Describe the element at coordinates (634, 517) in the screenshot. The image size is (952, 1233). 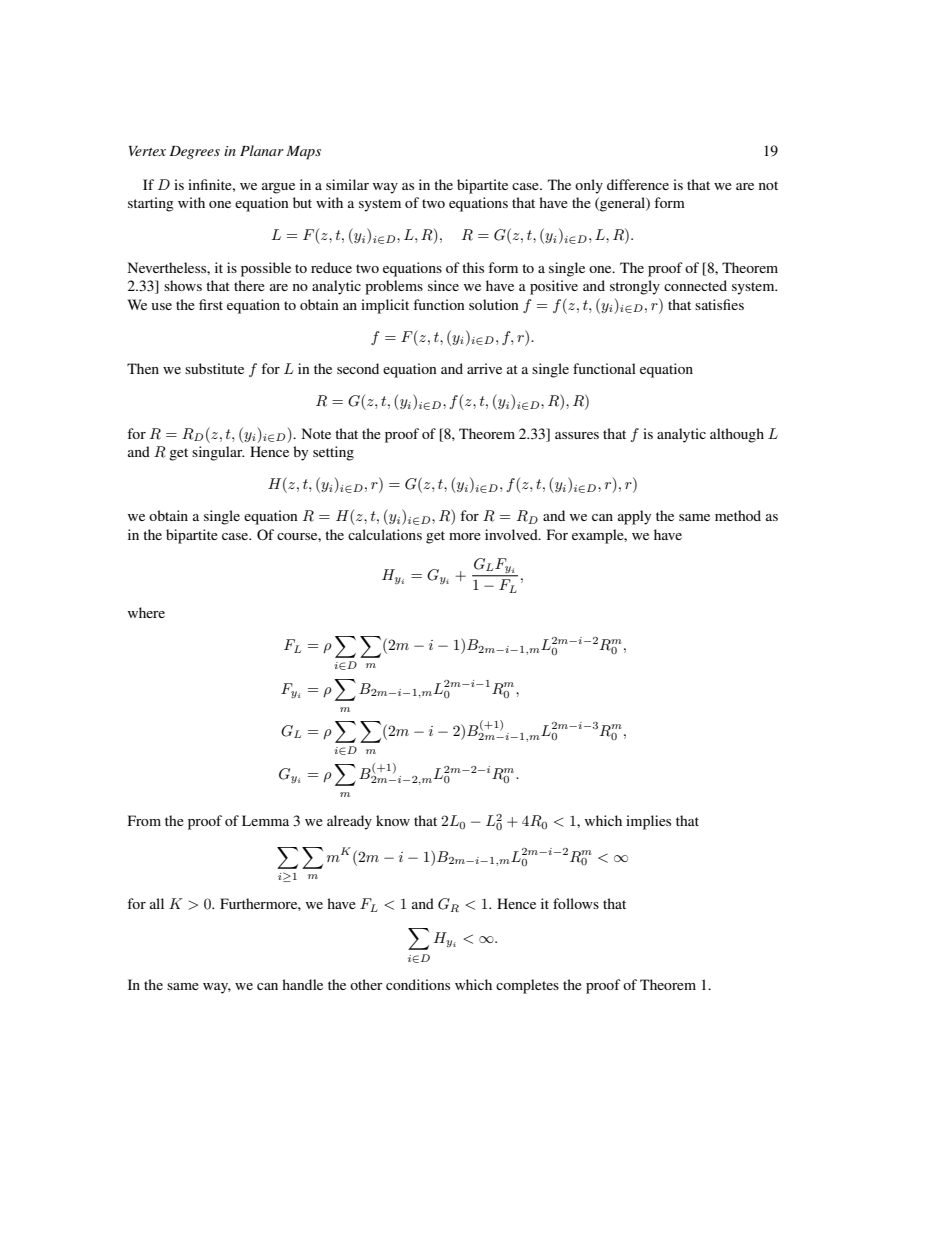
I see `apply` at that location.
